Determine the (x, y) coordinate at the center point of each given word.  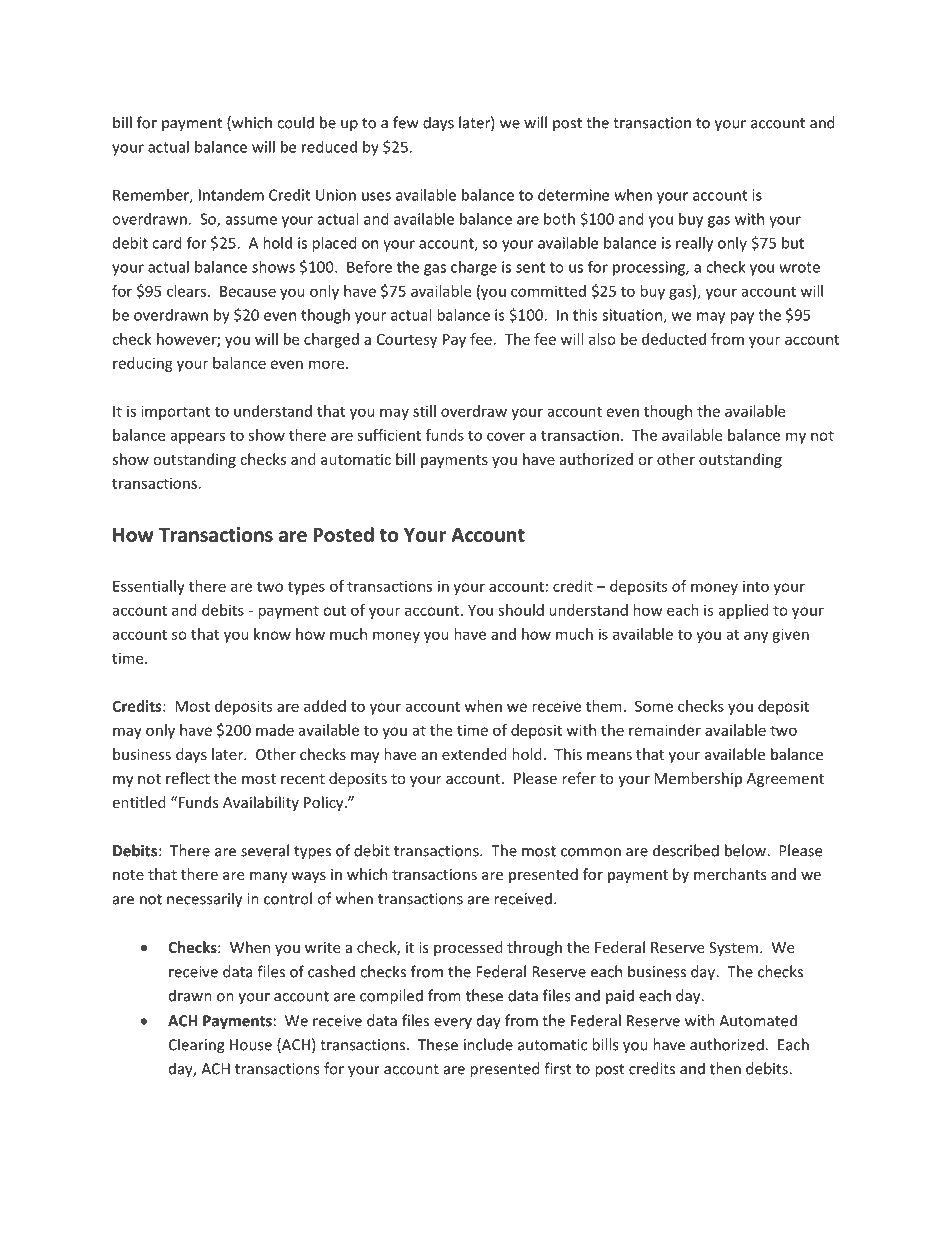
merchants (730, 874)
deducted (674, 339)
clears (186, 291)
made (275, 730)
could (295, 122)
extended (474, 754)
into (756, 586)
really (694, 244)
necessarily (204, 900)
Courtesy (407, 340)
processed (468, 948)
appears (197, 438)
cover (506, 436)
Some (654, 706)
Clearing (197, 1046)
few (406, 122)
